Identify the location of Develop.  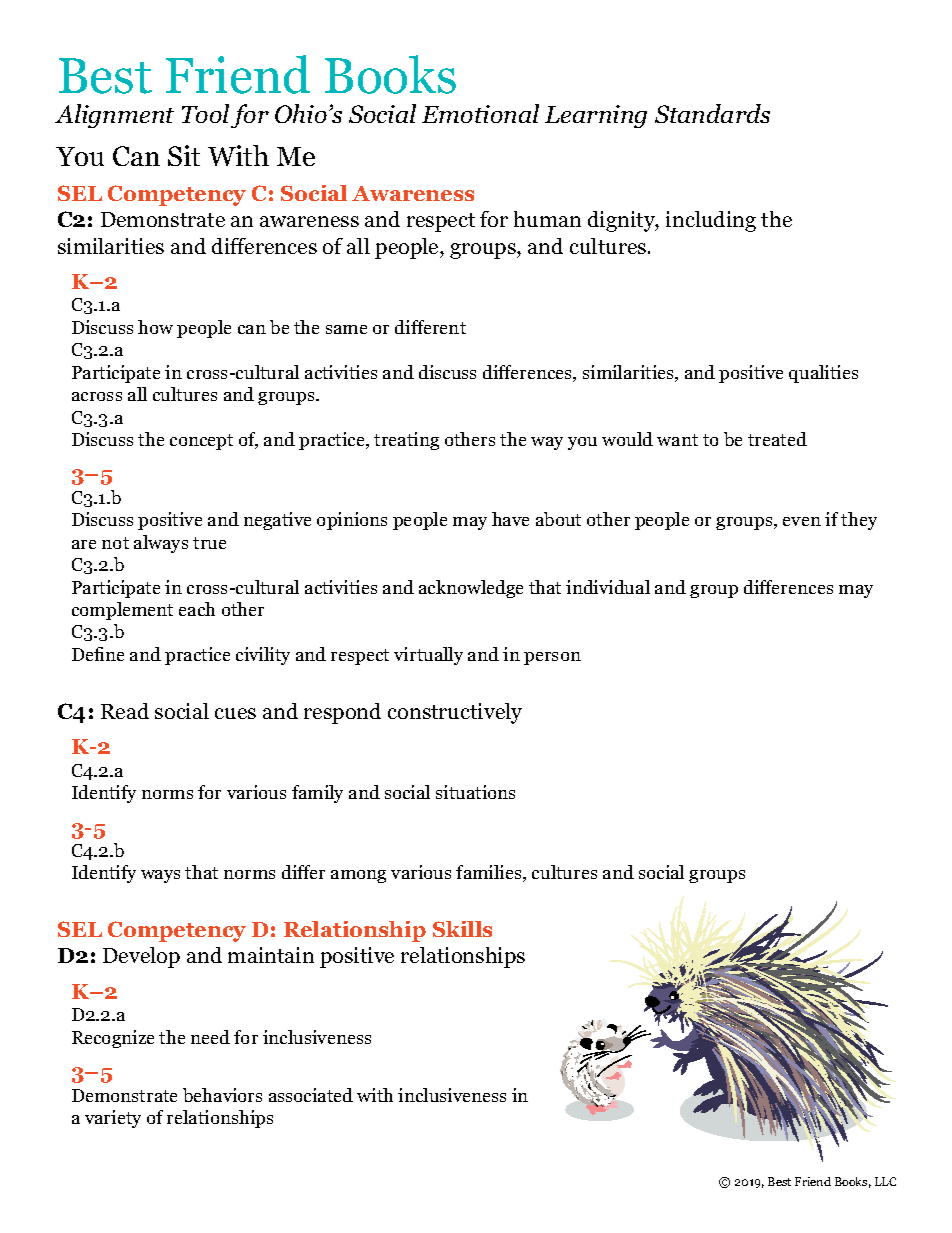
(141, 957).
